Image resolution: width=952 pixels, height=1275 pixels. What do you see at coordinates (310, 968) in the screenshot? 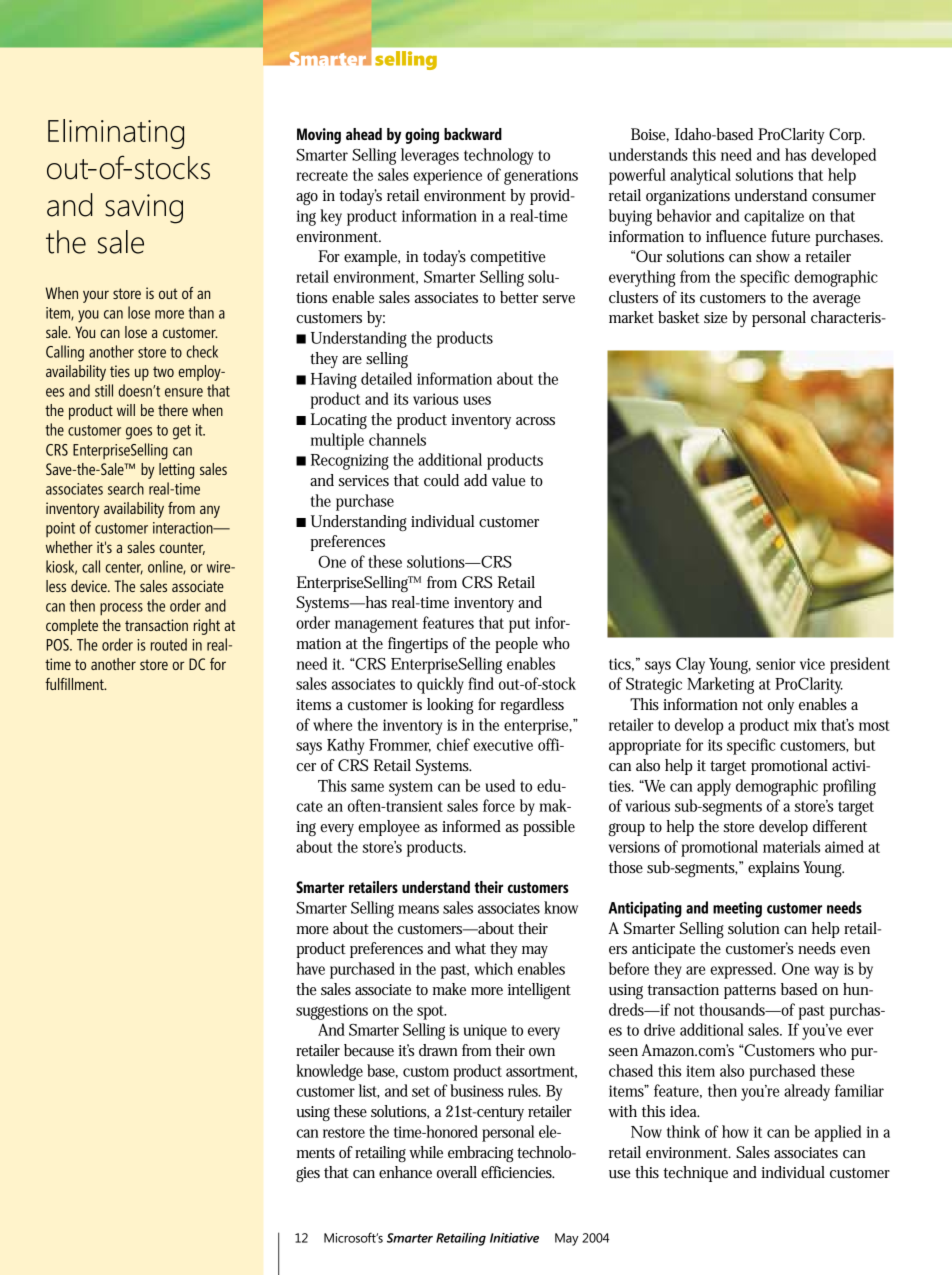
I see `have` at bounding box center [310, 968].
